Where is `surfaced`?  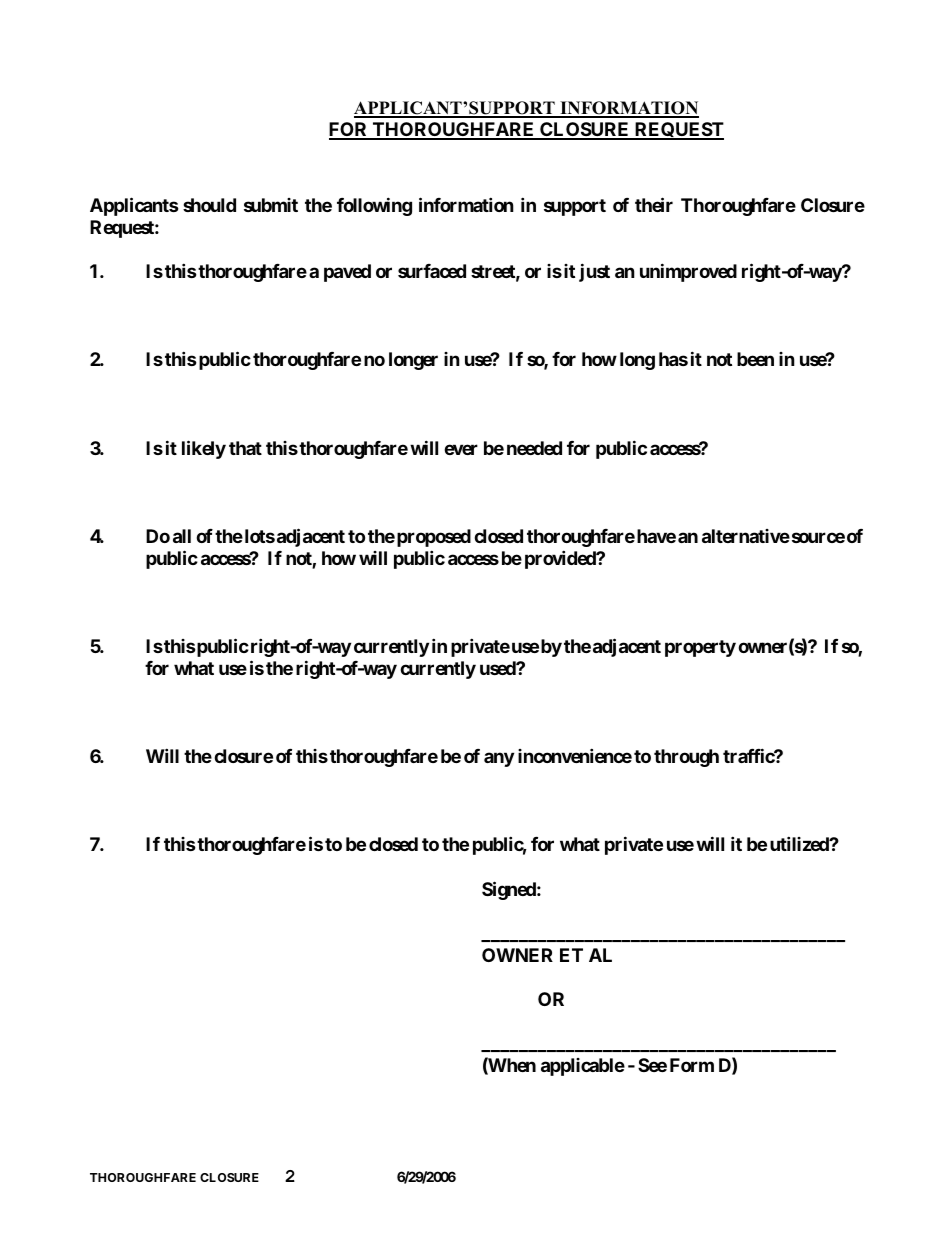
surfaced is located at coordinates (432, 271).
